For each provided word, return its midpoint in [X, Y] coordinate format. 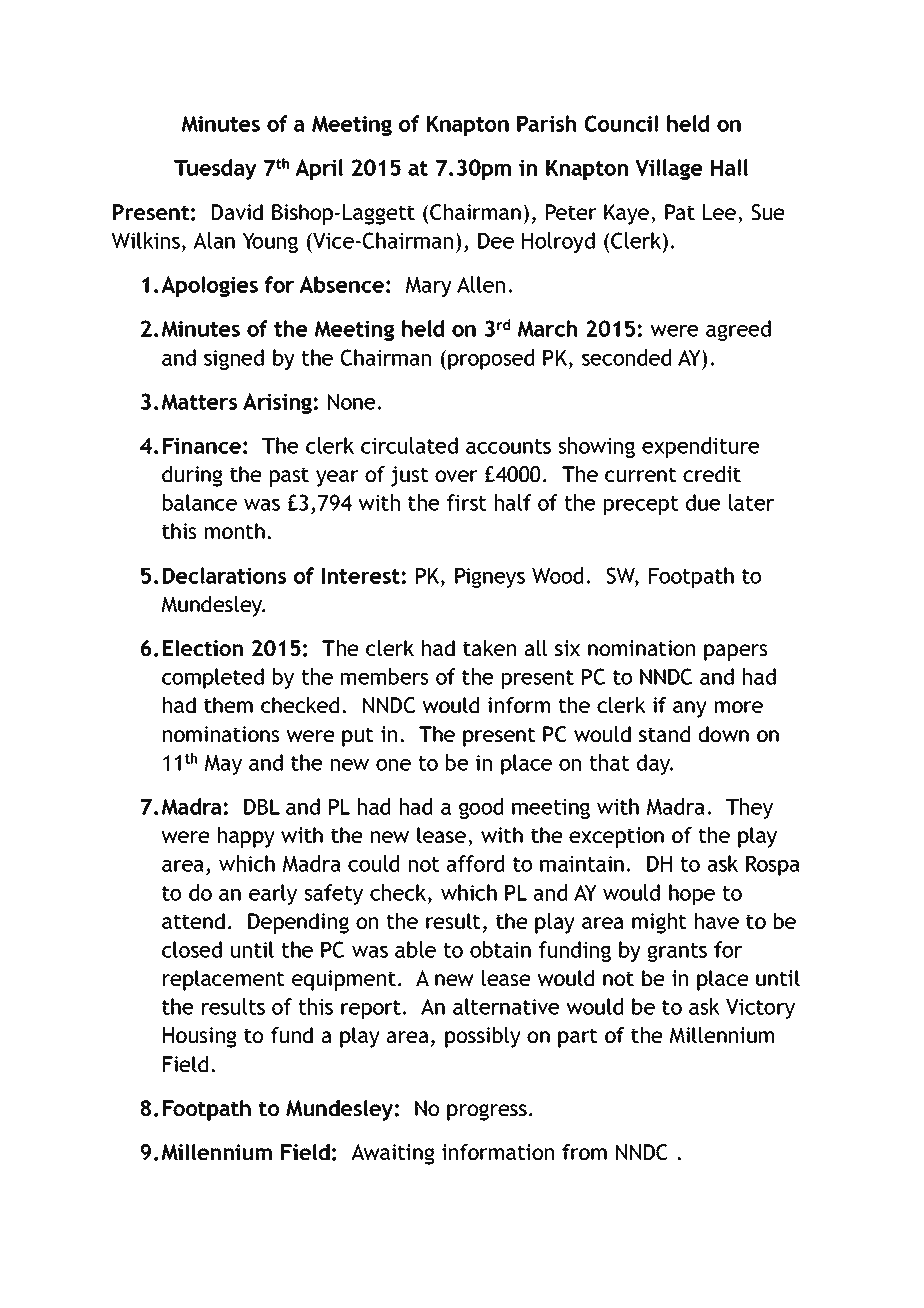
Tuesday [215, 169]
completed [213, 678]
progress [487, 1112]
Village [669, 169]
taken [489, 648]
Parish [546, 123]
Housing [200, 1037]
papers [735, 652]
